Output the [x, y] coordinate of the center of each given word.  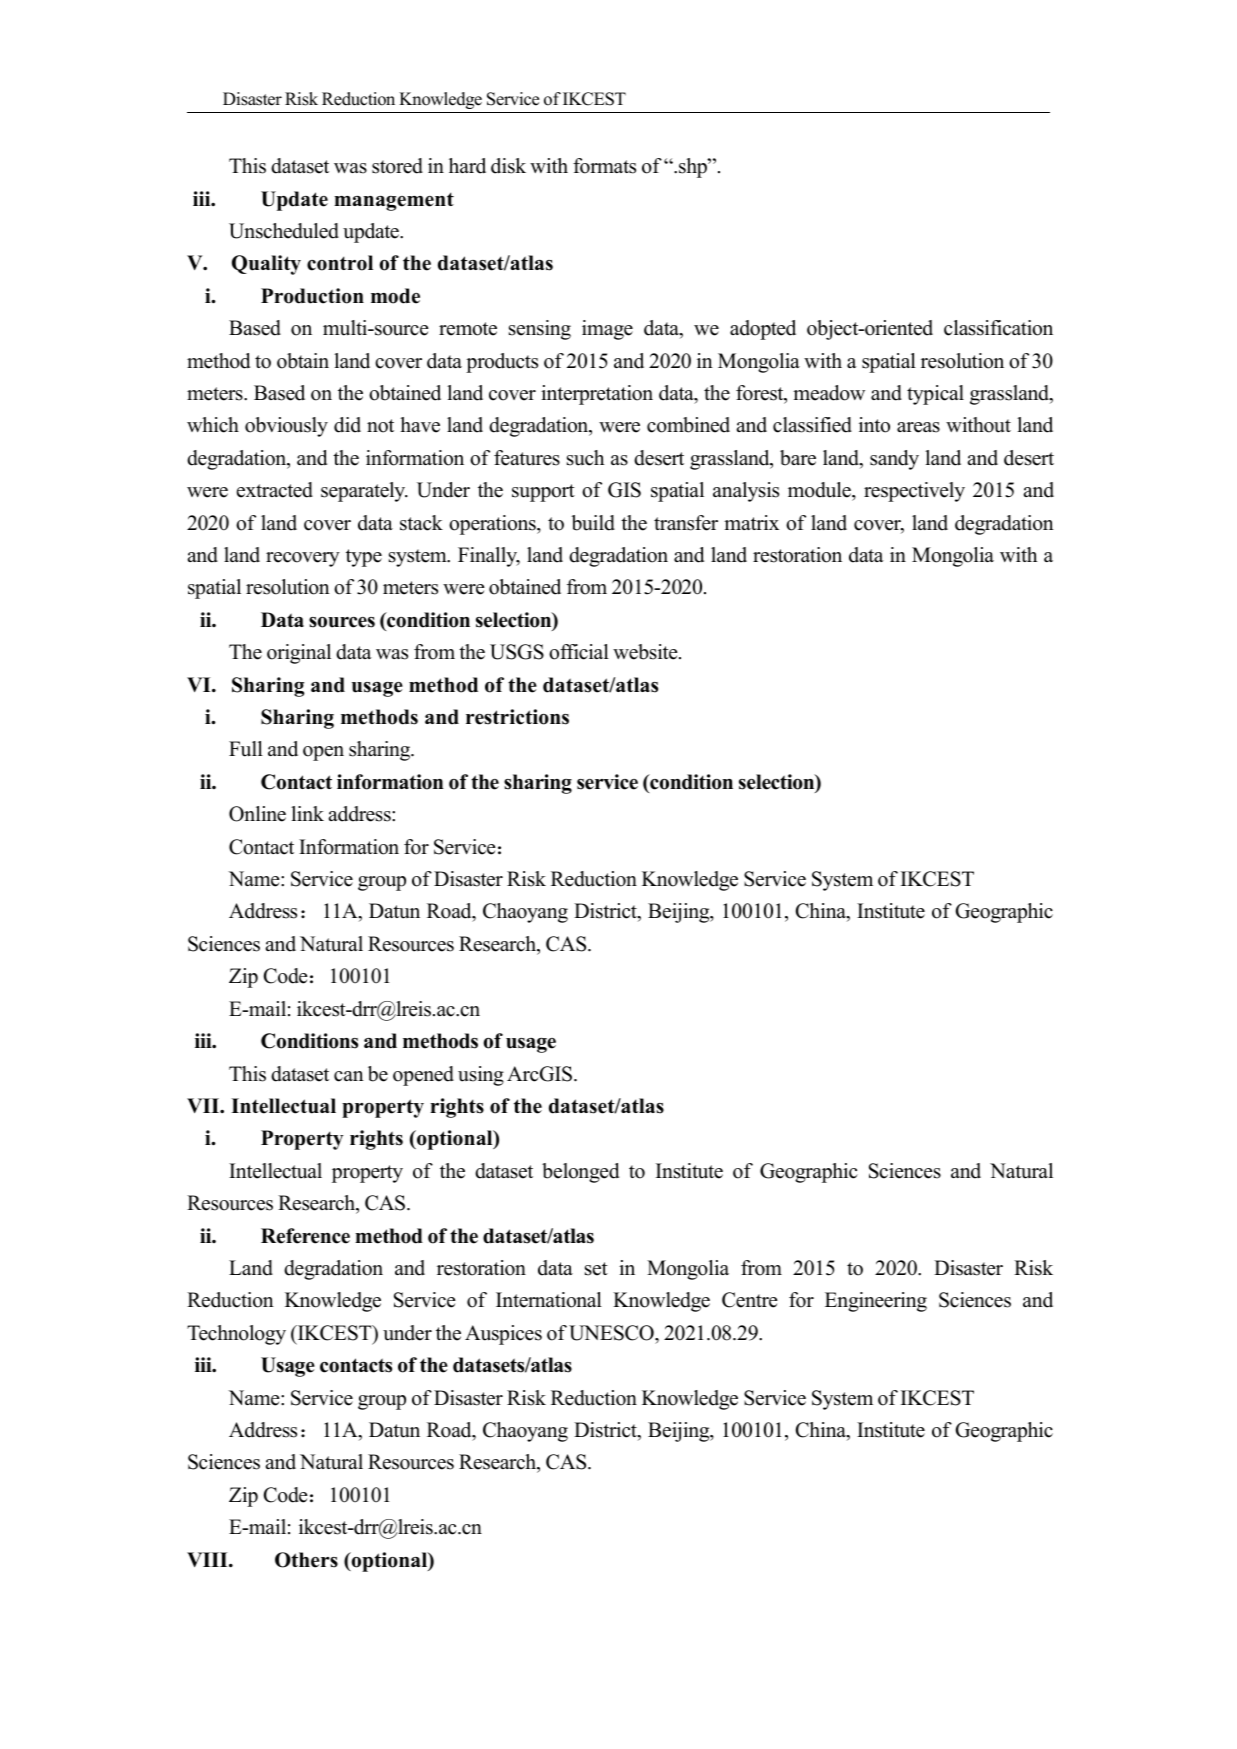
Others [306, 1560]
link [307, 813]
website [646, 652]
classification [998, 328]
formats [604, 166]
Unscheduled [284, 231]
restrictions [517, 717]
